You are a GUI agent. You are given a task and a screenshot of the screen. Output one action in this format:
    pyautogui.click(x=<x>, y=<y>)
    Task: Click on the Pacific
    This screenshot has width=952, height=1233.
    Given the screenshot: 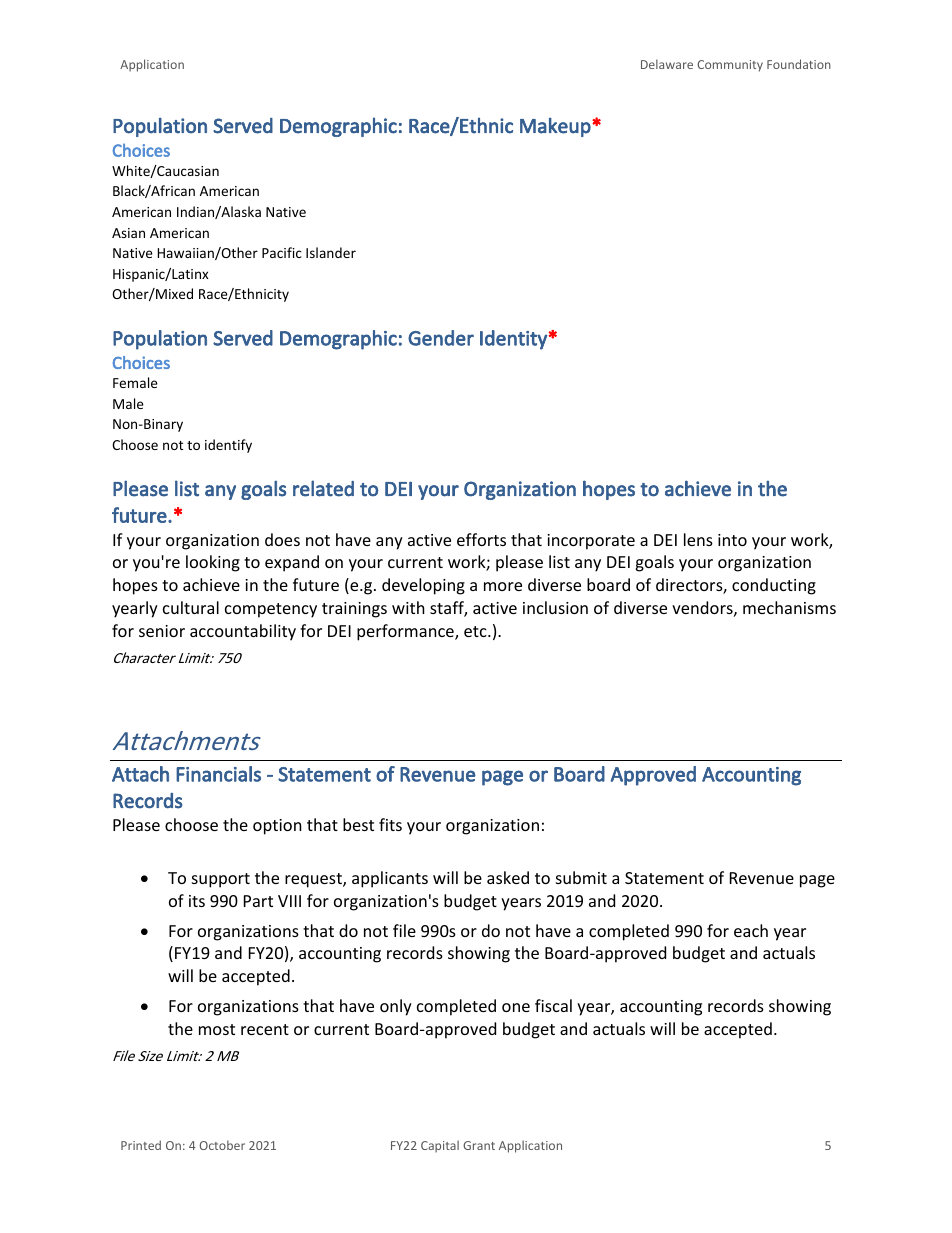 What is the action you would take?
    pyautogui.click(x=282, y=252)
